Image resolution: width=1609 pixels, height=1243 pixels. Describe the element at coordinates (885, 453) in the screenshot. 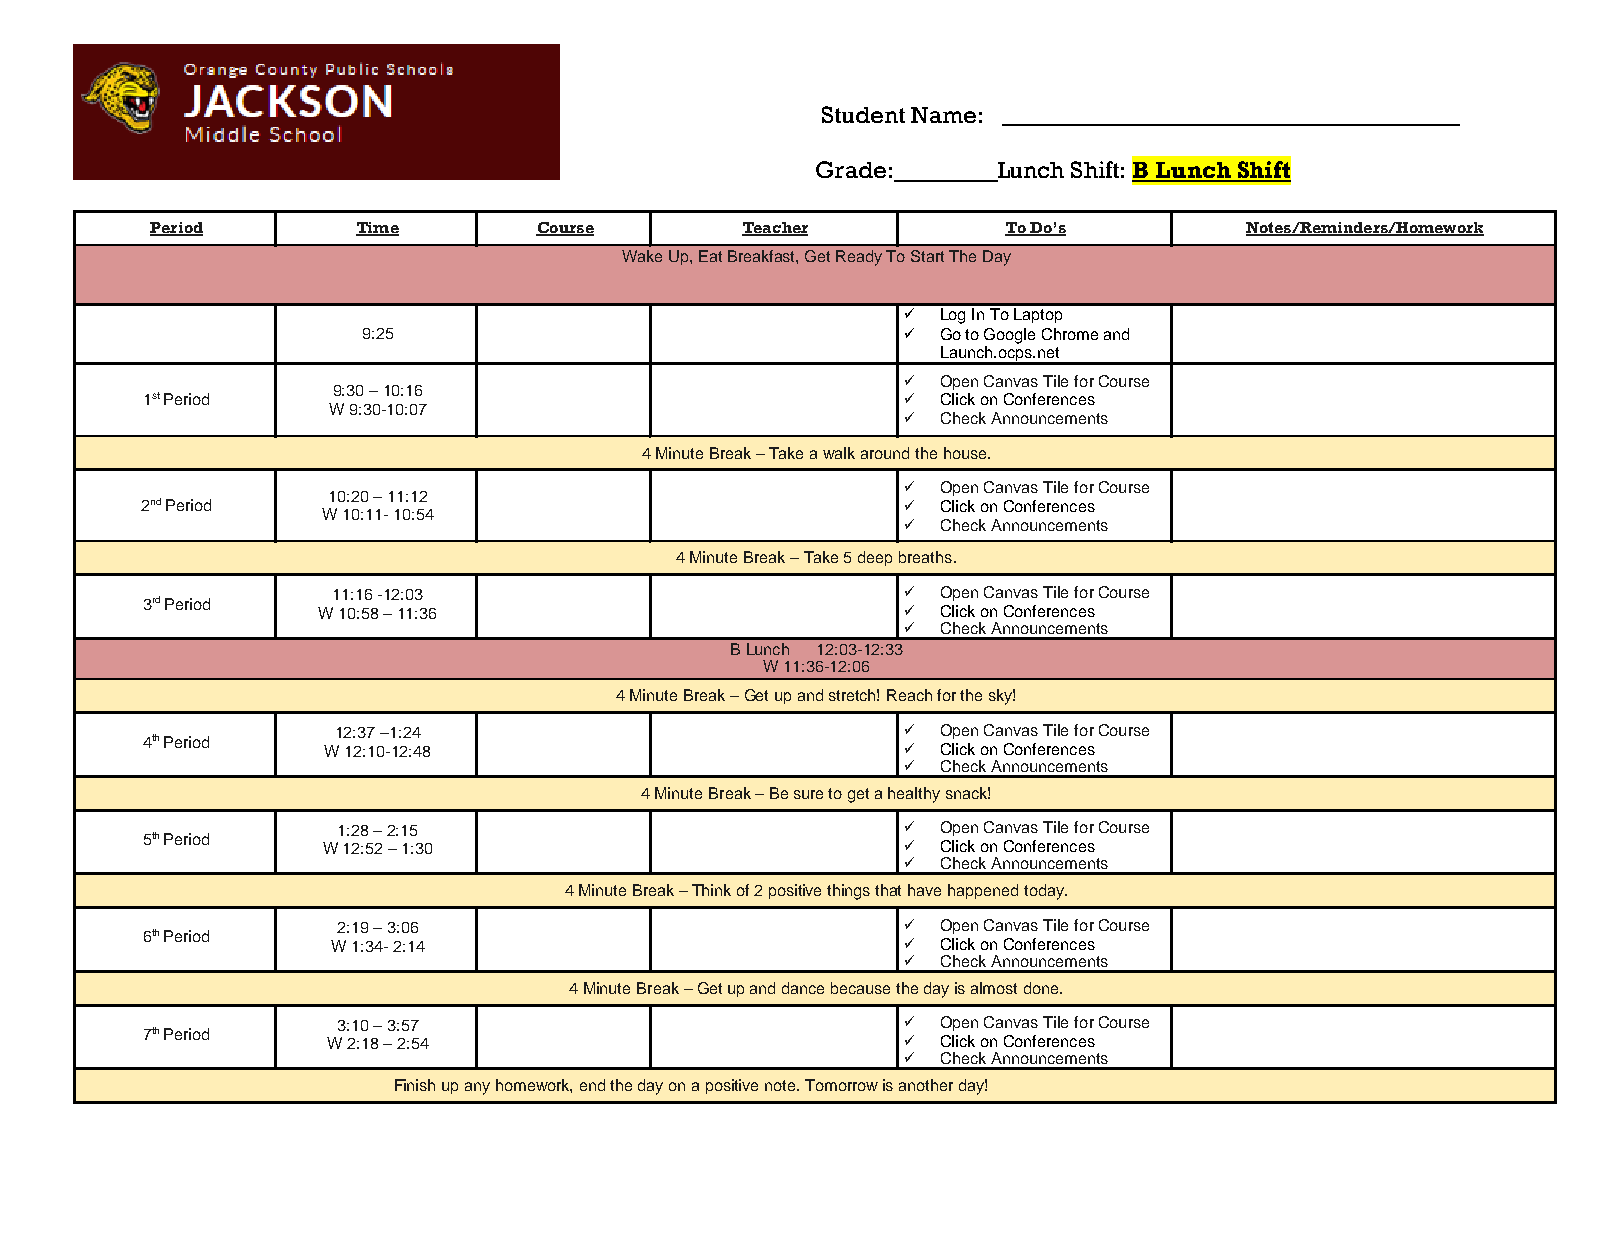

I see `around` at that location.
